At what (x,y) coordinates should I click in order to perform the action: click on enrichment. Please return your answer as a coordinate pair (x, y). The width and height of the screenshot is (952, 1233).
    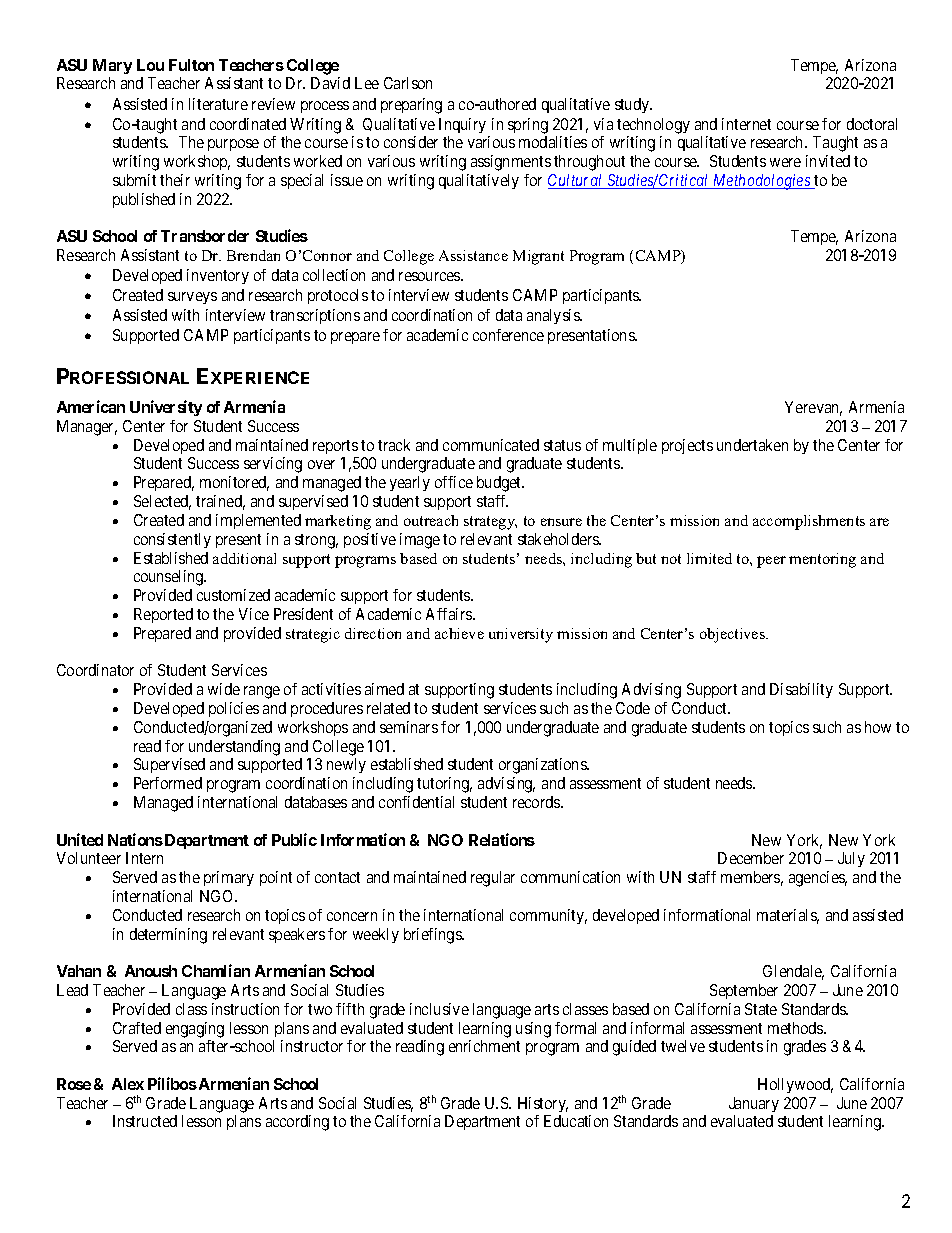
    Looking at the image, I should click on (484, 1046).
